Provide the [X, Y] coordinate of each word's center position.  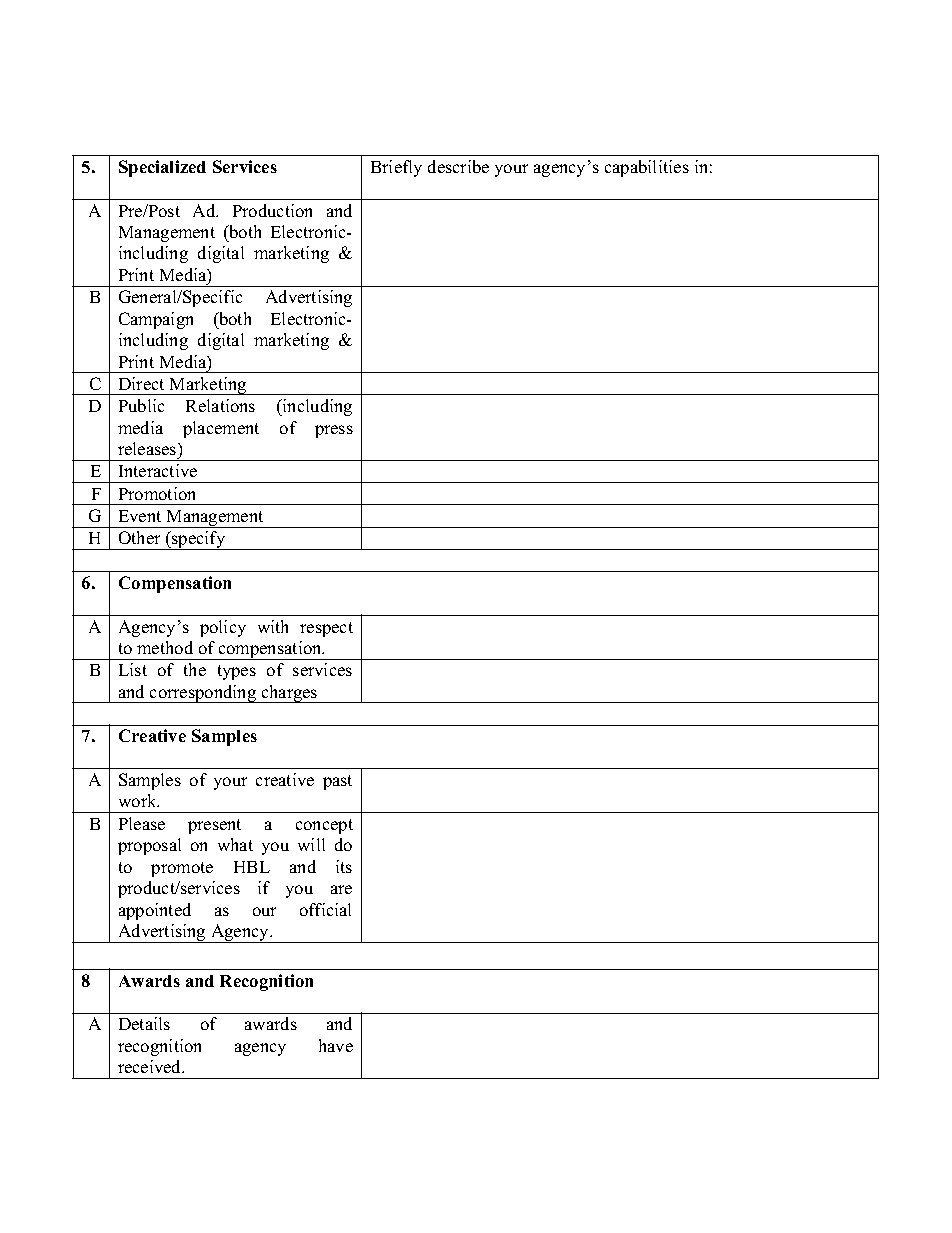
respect [326, 629]
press [334, 431]
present [214, 826]
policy [223, 628]
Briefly [396, 168]
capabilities [647, 168]
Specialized [162, 168]
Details [144, 1023]
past [337, 782]
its [344, 866]
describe [458, 166]
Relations [220, 405]
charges [289, 694]
